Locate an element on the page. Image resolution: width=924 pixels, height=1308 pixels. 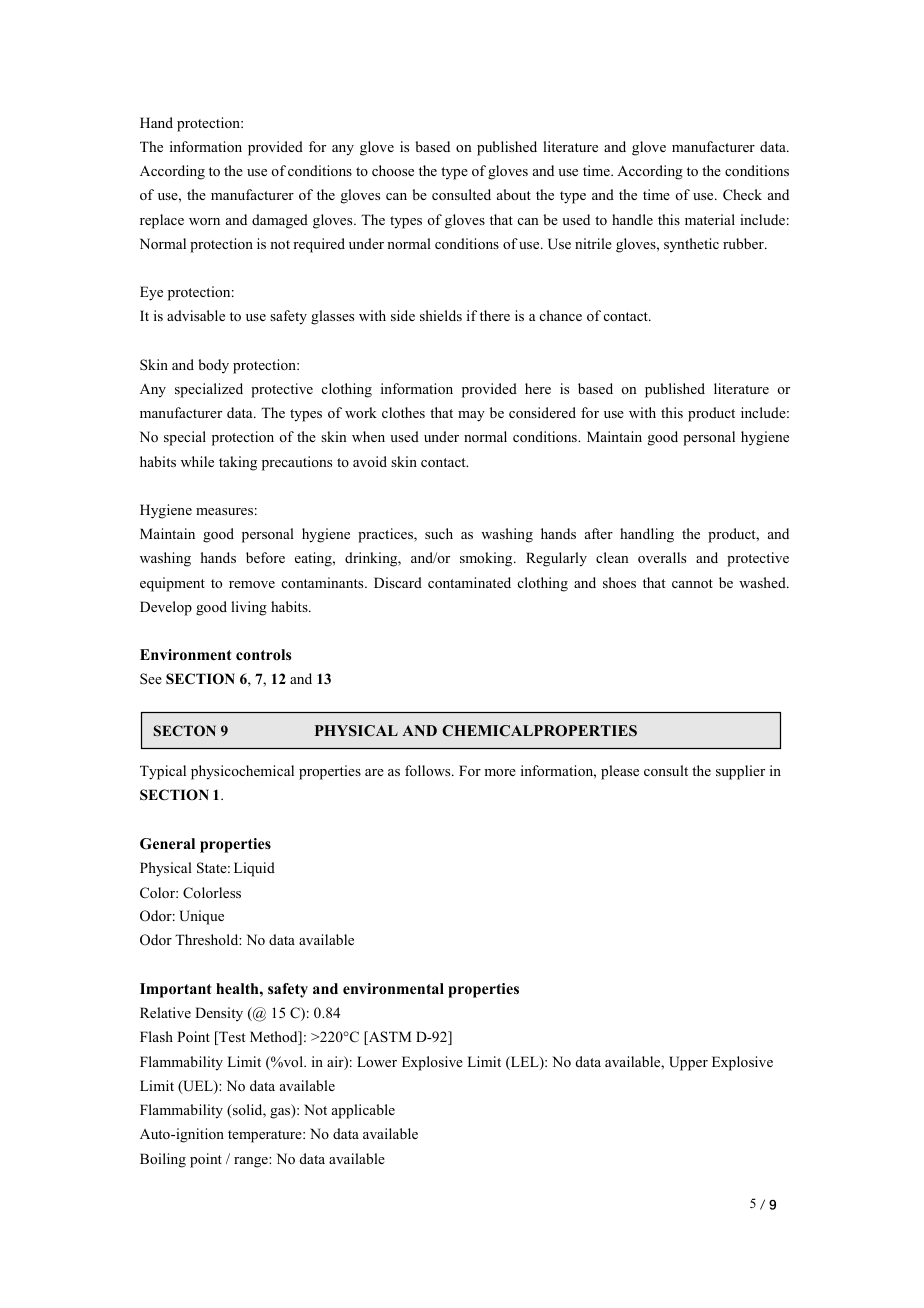
contaminated is located at coordinates (469, 582).
